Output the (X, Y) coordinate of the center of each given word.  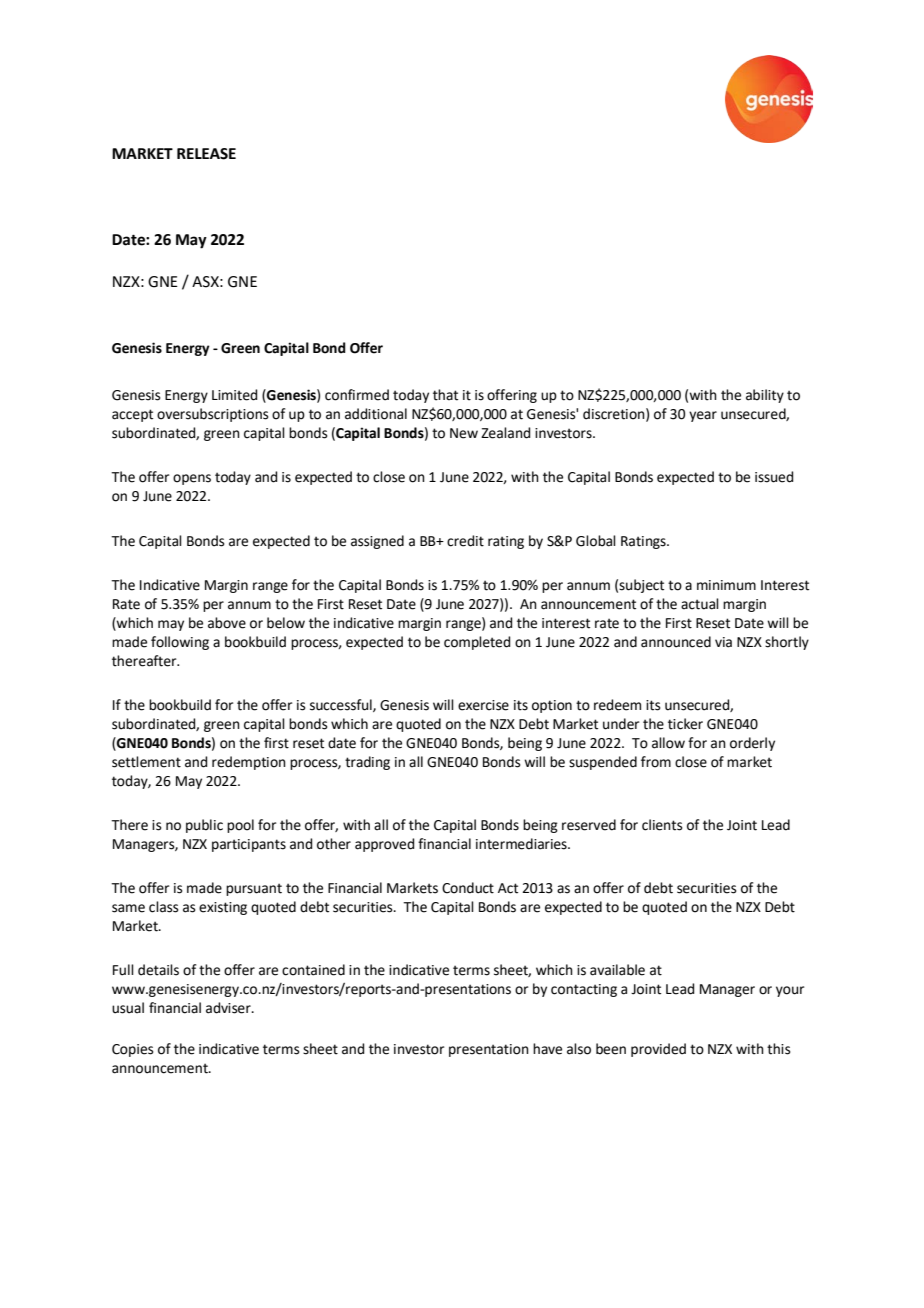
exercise (483, 705)
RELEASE (206, 154)
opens (192, 479)
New (464, 433)
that (445, 395)
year (703, 416)
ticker (685, 724)
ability (765, 396)
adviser (229, 1008)
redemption (249, 763)
